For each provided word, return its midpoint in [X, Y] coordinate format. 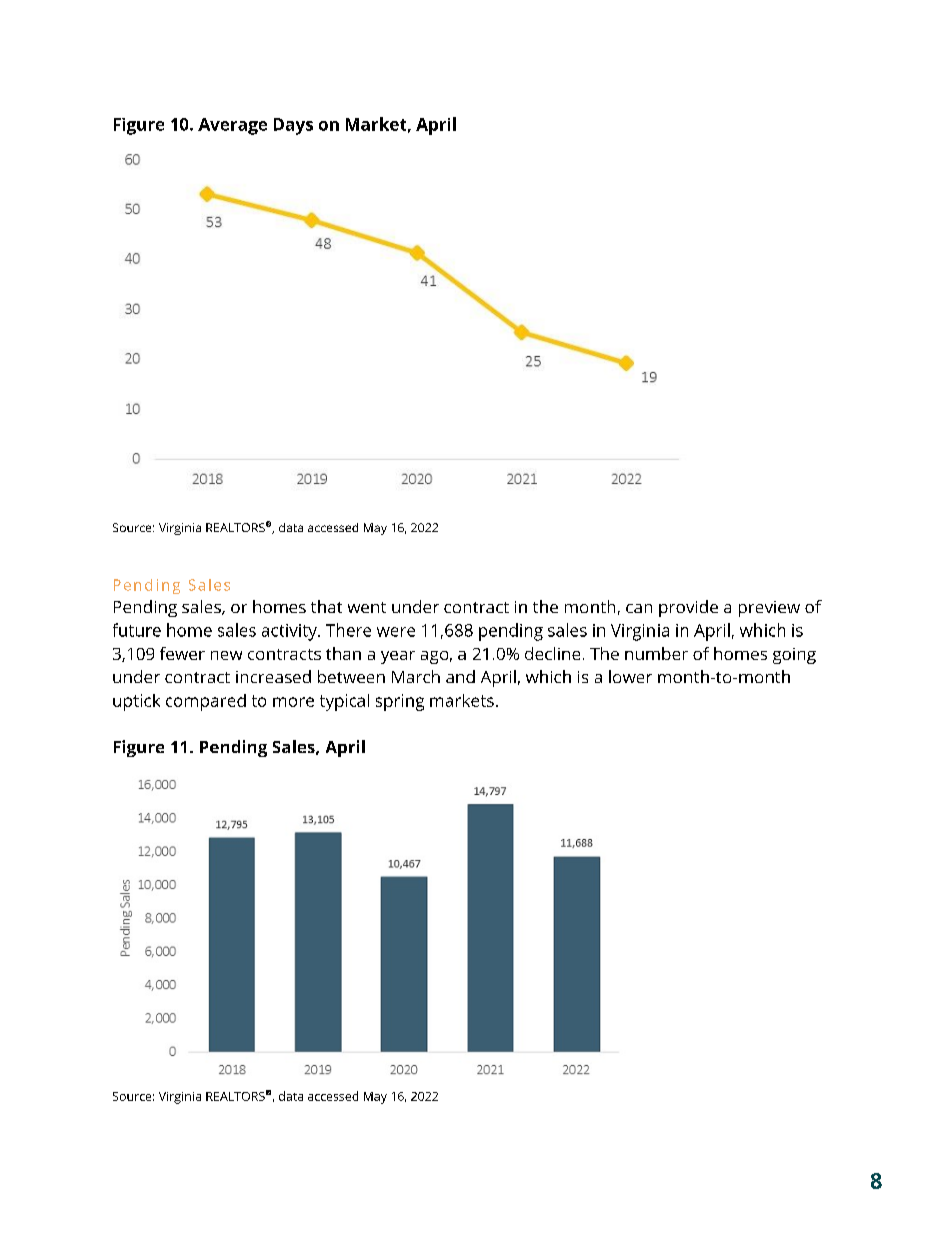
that [326, 606]
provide [688, 608]
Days [293, 126]
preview [769, 609]
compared [206, 702]
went [367, 607]
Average [232, 126]
